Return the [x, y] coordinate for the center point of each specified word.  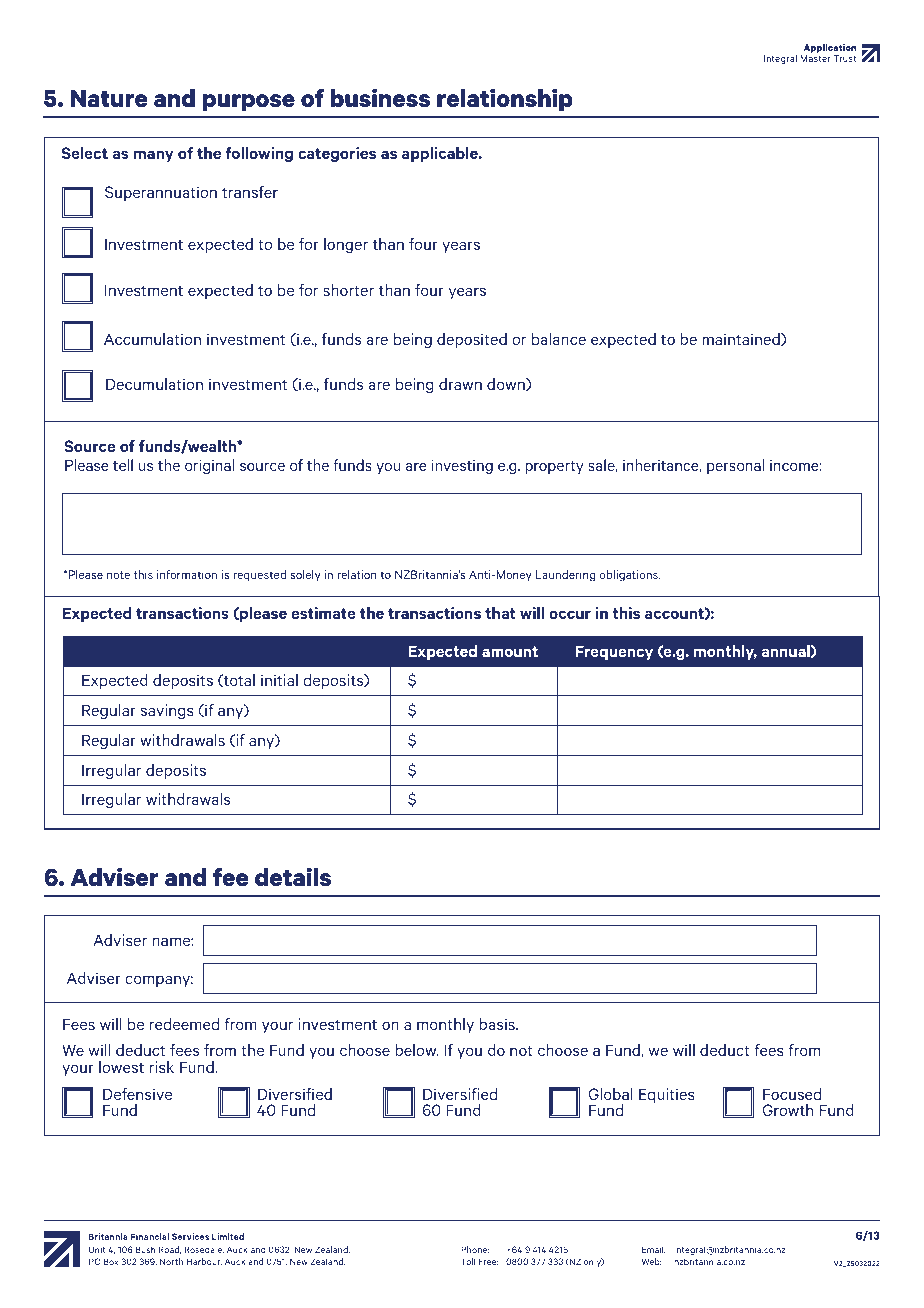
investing [462, 466]
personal [735, 466]
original [209, 466]
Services [190, 1236]
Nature [109, 98]
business [380, 98]
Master [815, 58]
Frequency [614, 652]
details [293, 877]
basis [498, 1024]
